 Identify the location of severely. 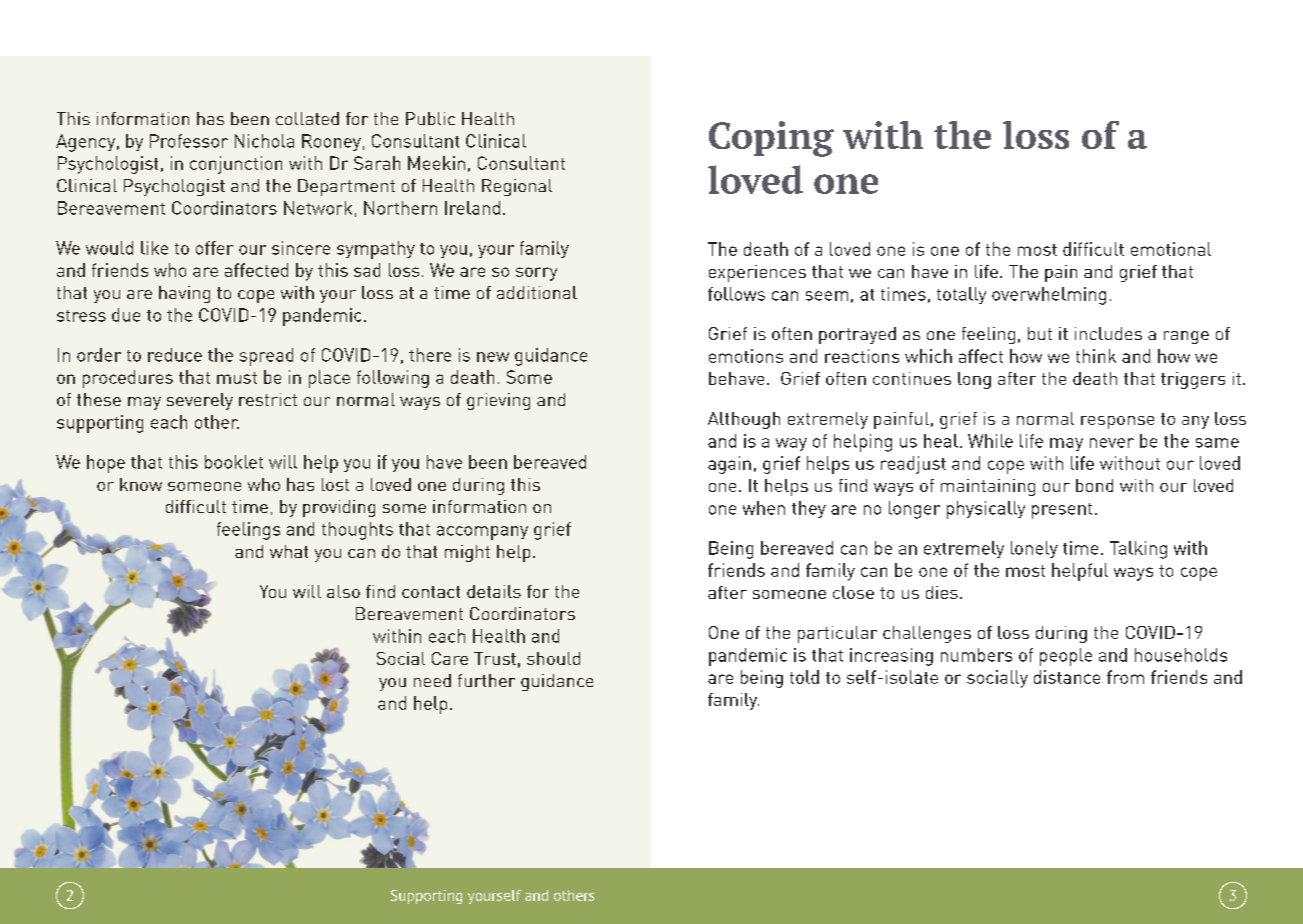
(200, 401).
